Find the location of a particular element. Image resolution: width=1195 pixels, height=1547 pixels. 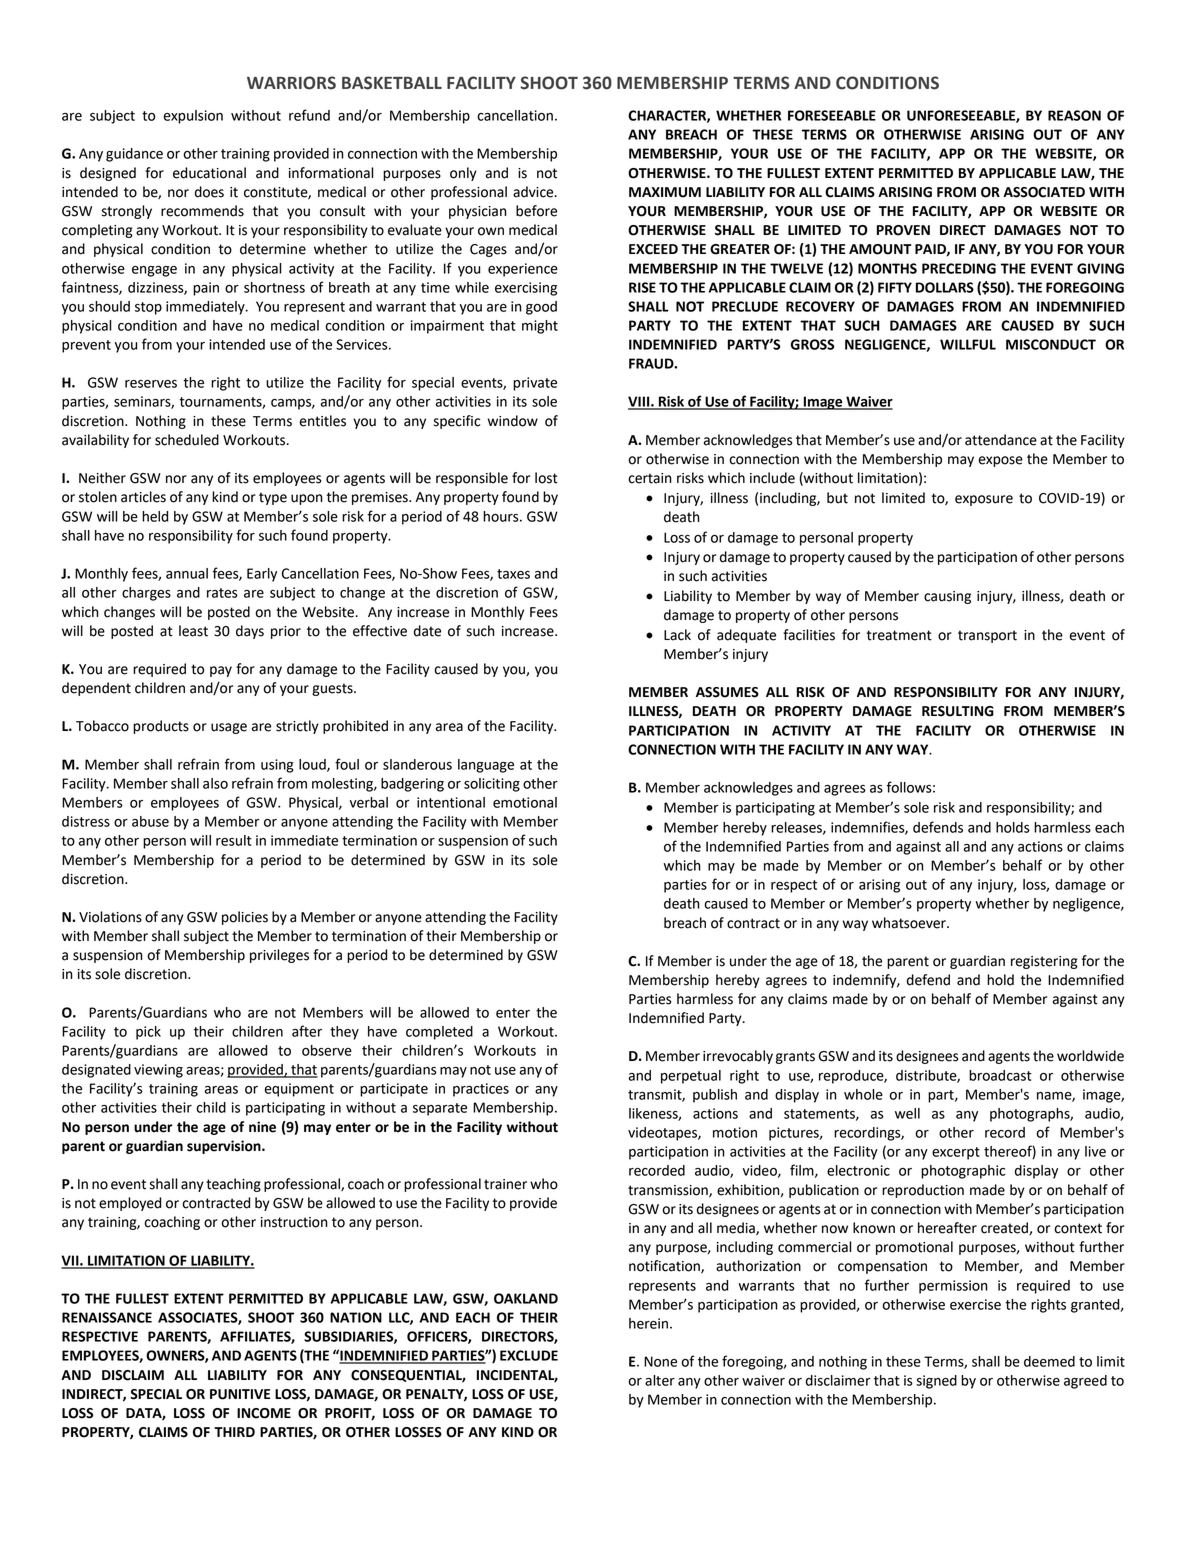

PUNITIVE is located at coordinates (240, 1394).
